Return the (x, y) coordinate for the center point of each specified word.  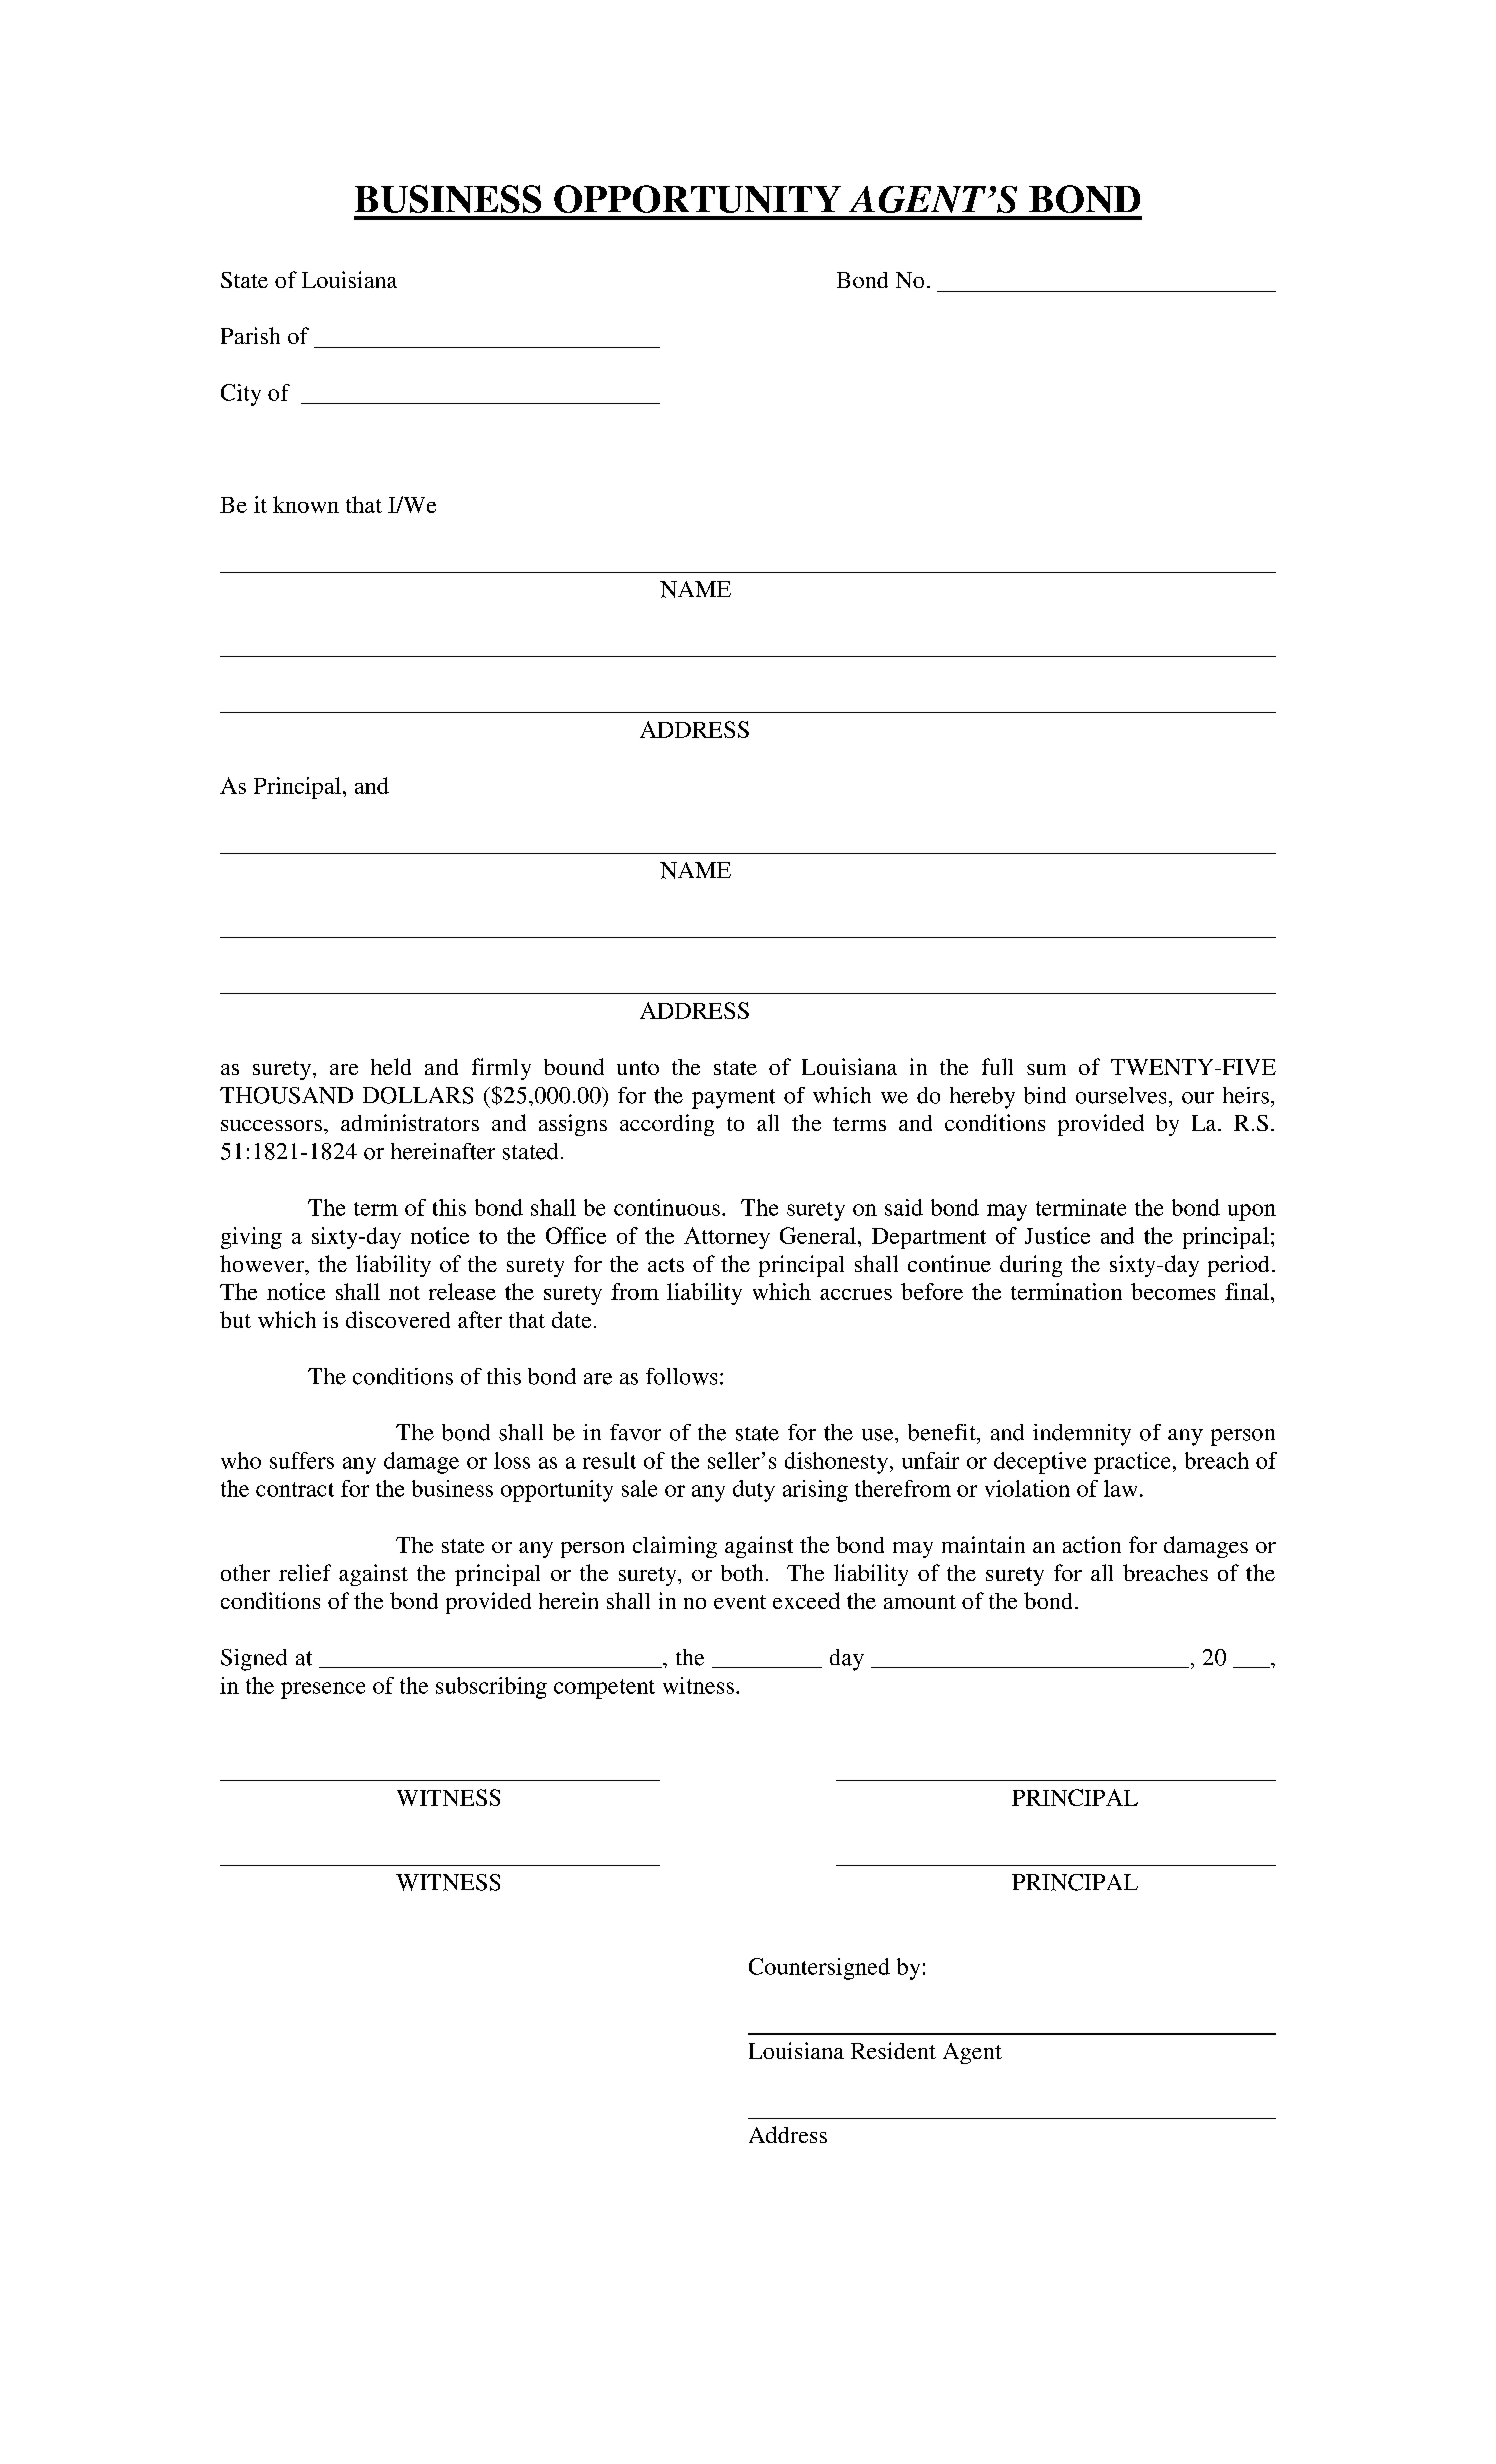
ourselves (1121, 1095)
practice (1132, 1463)
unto (638, 1068)
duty (754, 1491)
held (391, 1066)
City (241, 395)
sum (1046, 1069)
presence (323, 1690)
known (306, 504)
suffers (302, 1460)
